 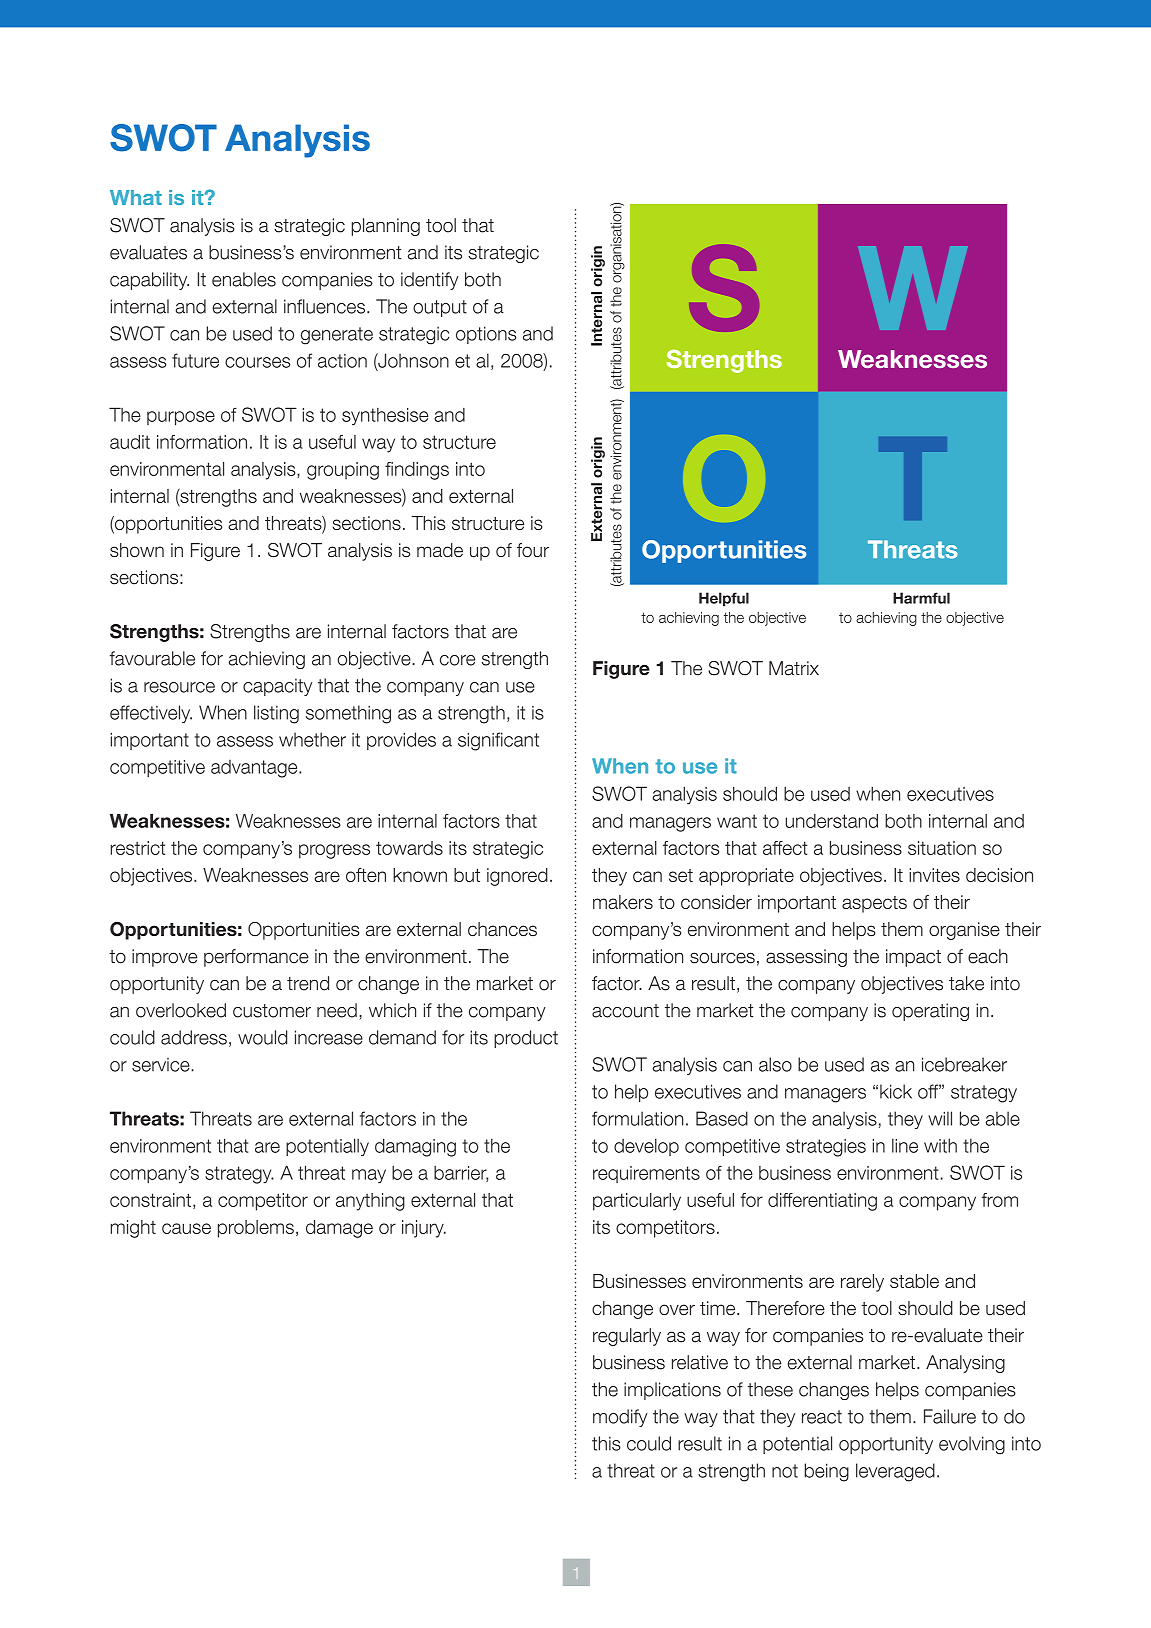 I want to click on product, so click(x=526, y=1039).
